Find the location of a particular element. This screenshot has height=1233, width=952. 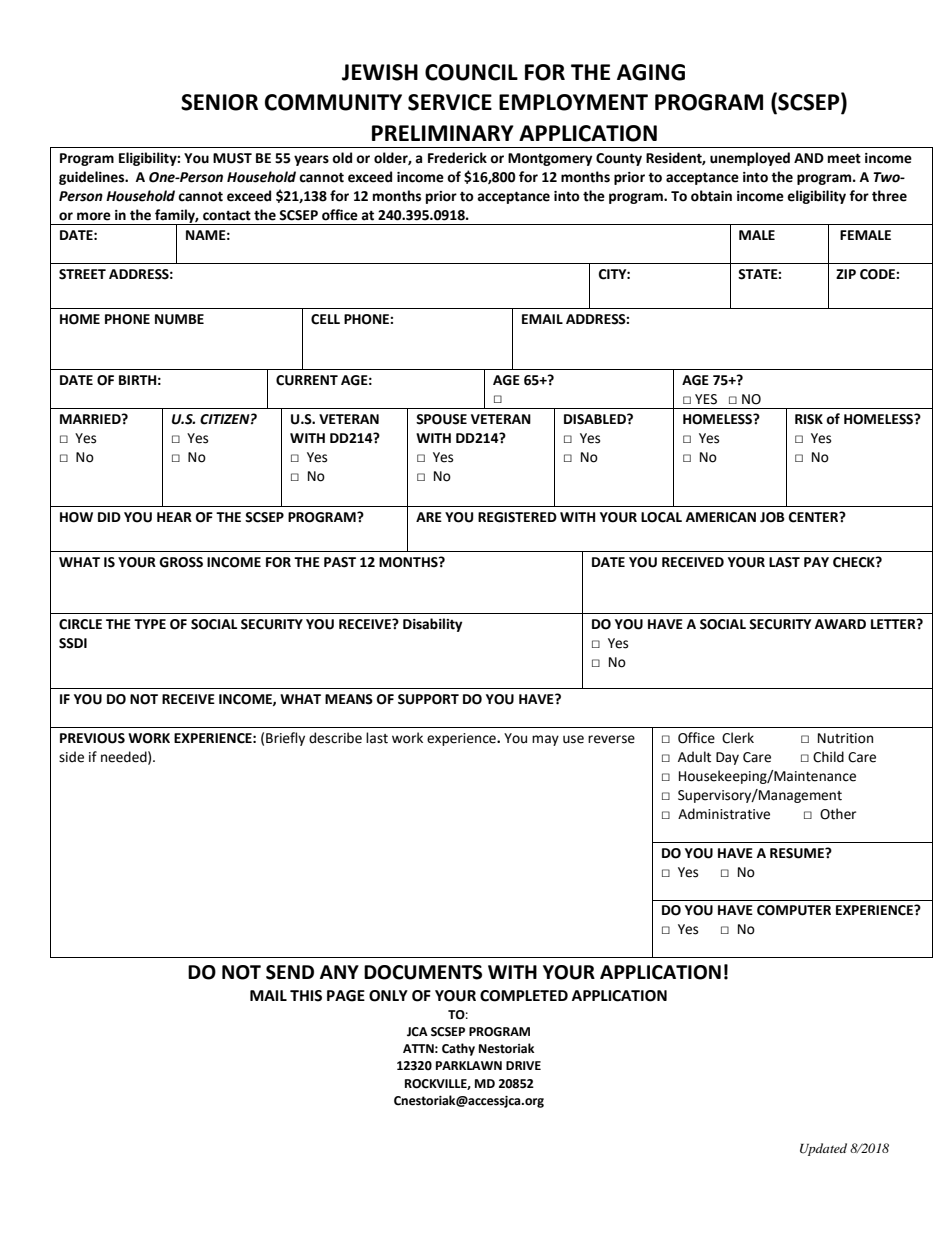

SENIOR is located at coordinates (219, 102).
